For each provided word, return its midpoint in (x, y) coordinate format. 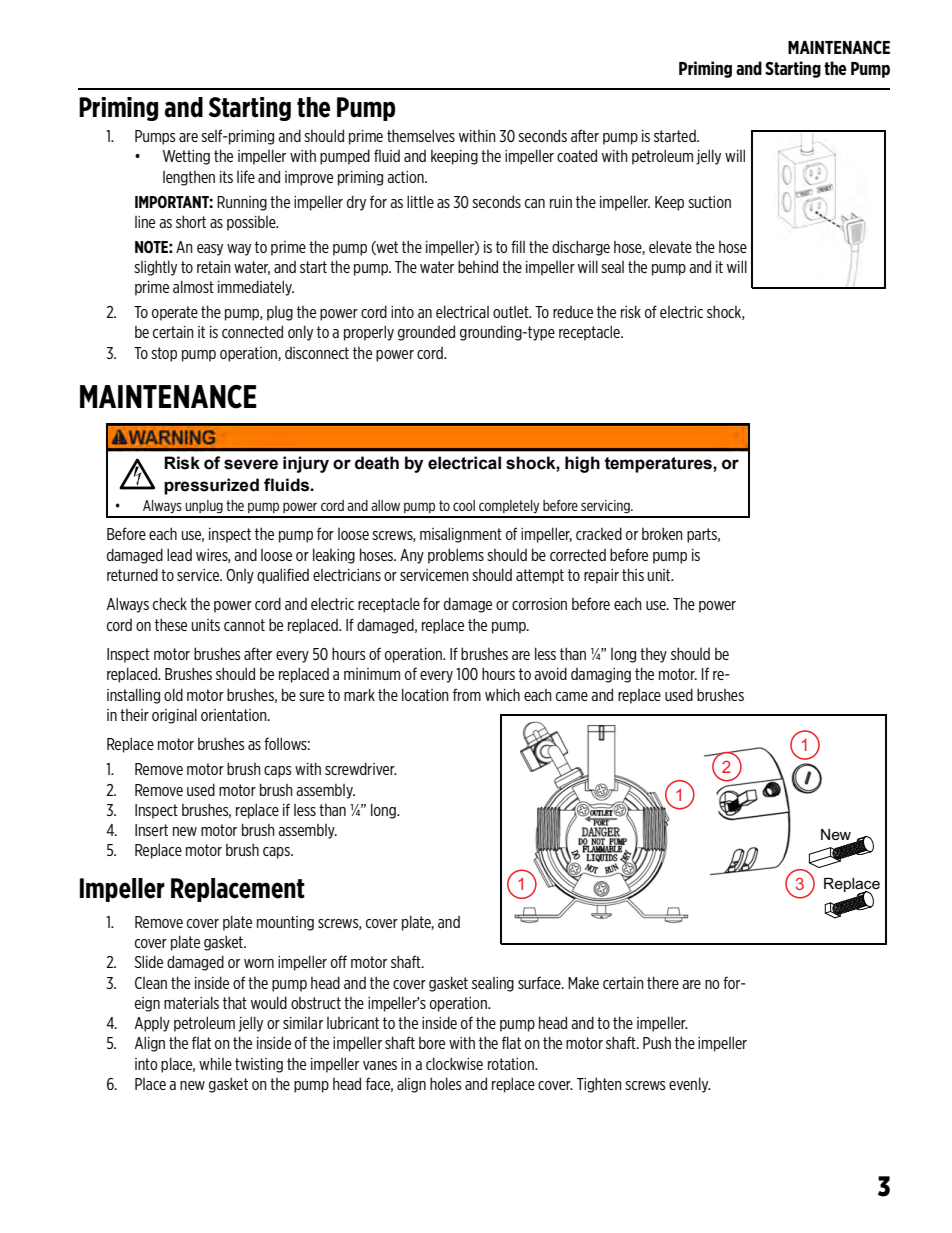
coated (577, 155)
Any (412, 556)
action (406, 177)
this (633, 574)
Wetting (186, 157)
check (170, 603)
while (215, 1063)
